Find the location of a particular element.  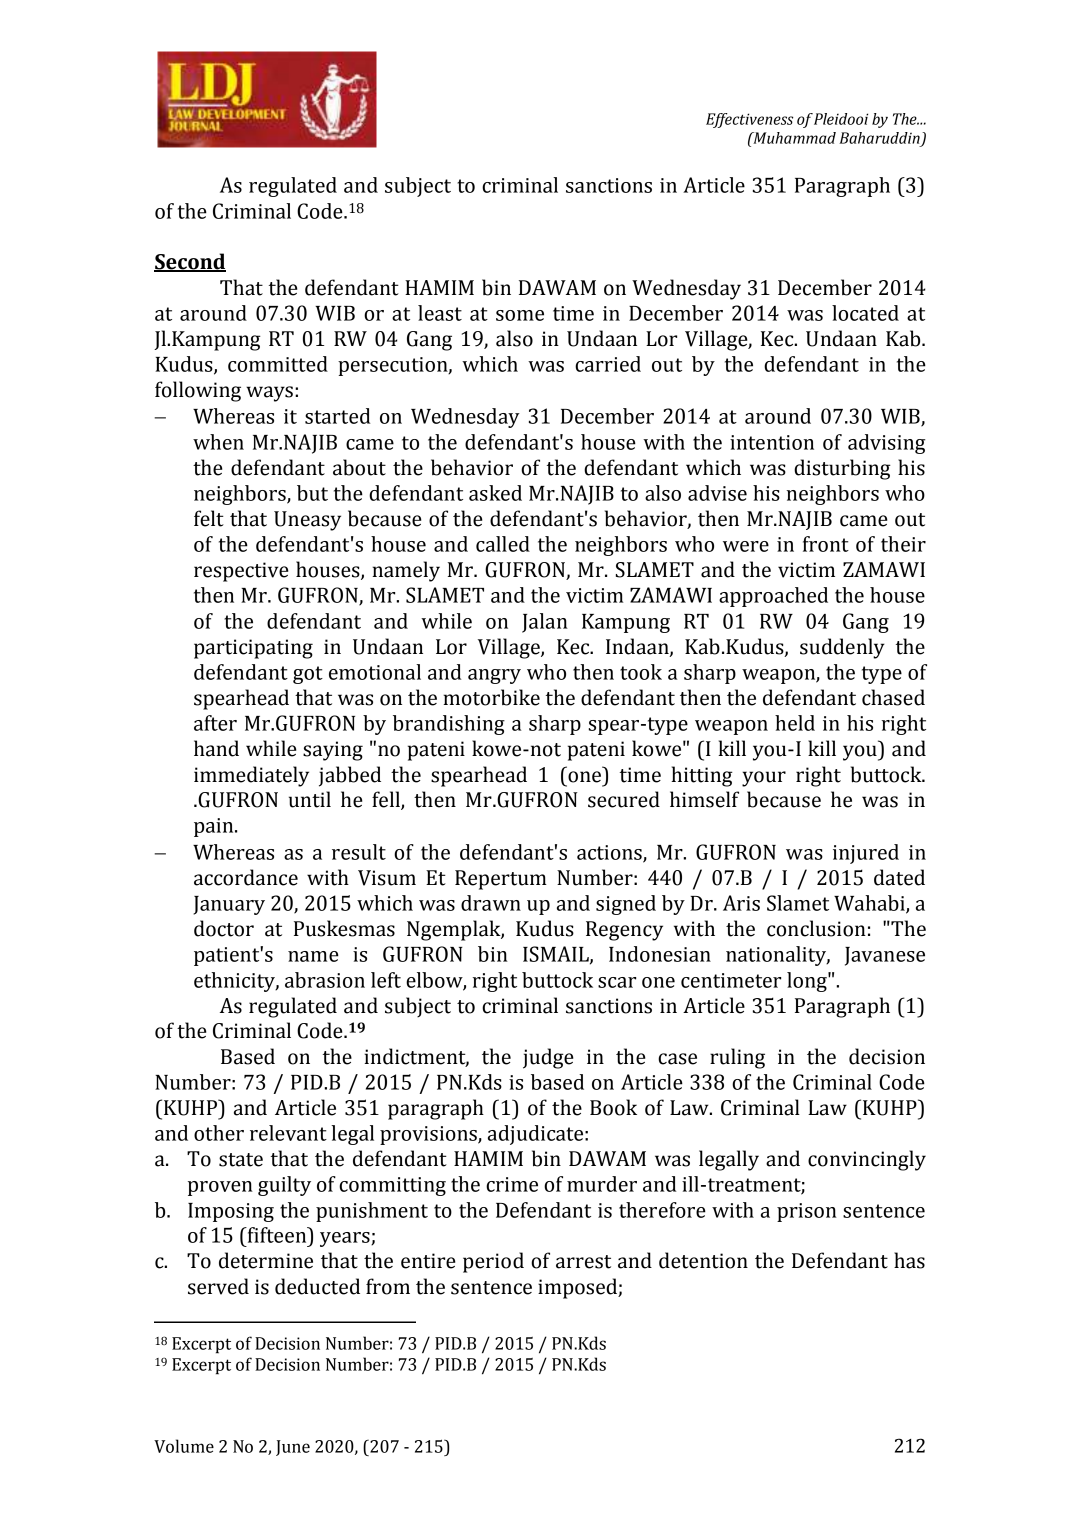

Effectiveness is located at coordinates (749, 120).
